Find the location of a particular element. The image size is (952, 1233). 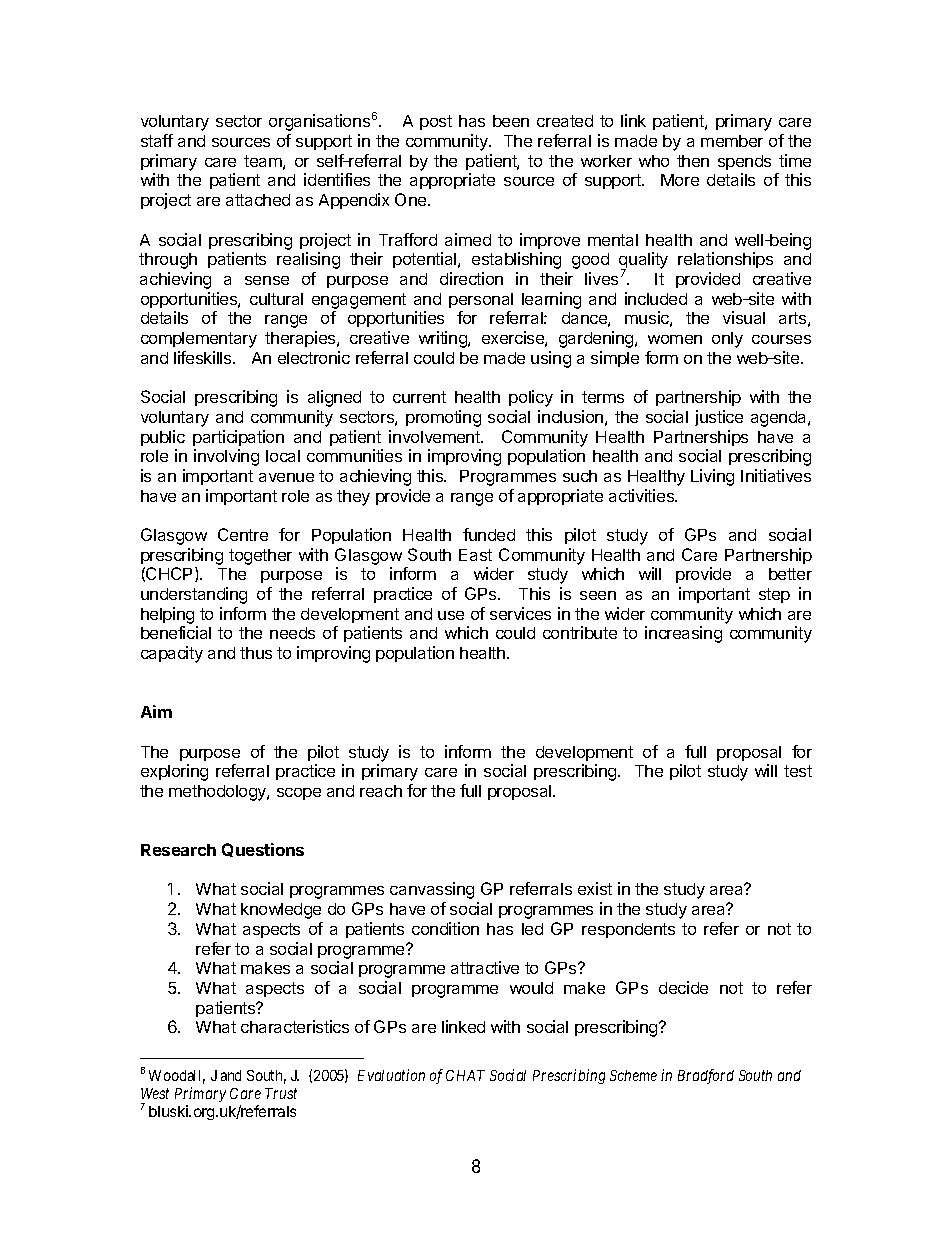

been is located at coordinates (511, 121).
